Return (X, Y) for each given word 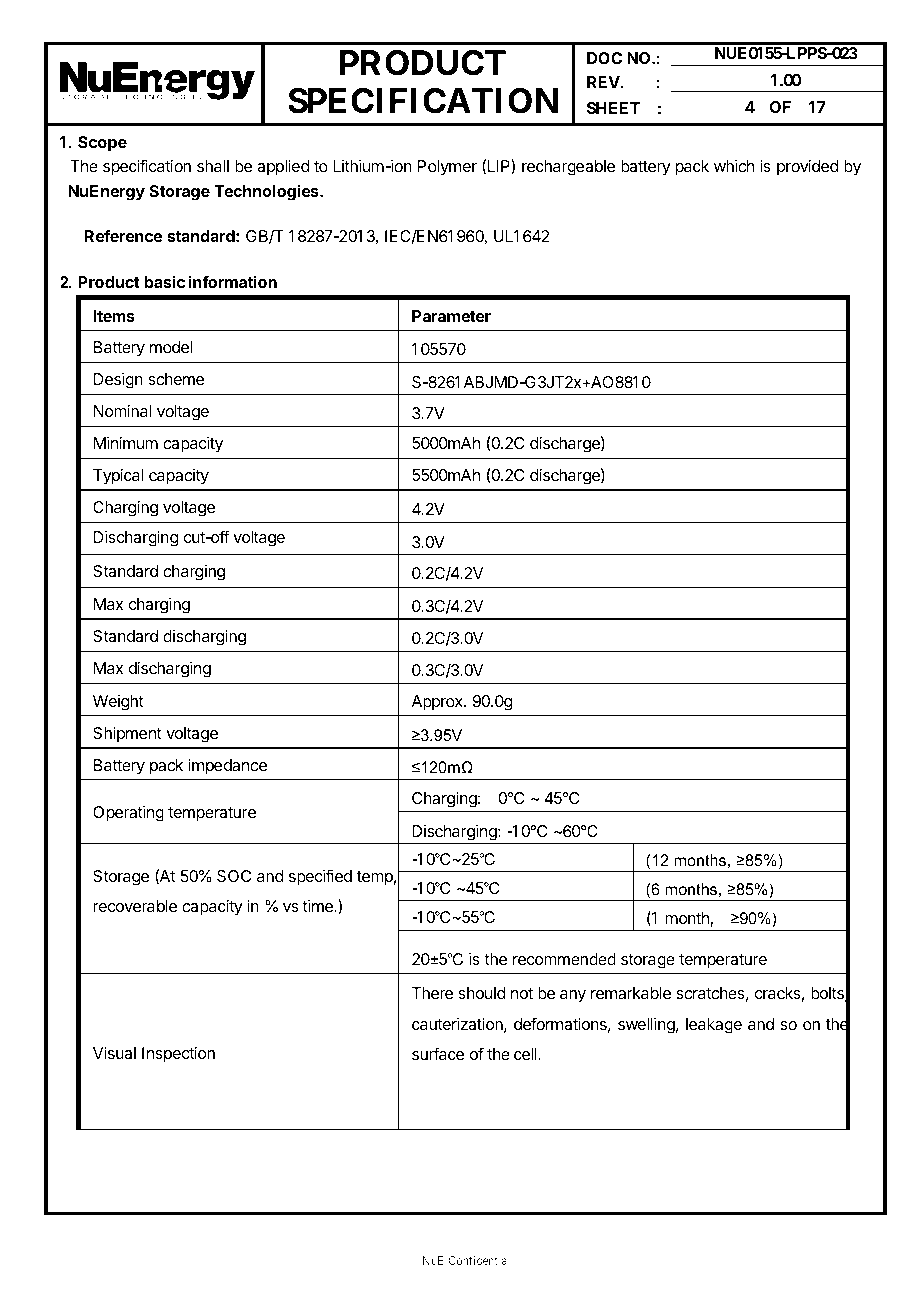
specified (320, 877)
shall (213, 166)
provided (808, 168)
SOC (234, 876)
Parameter (451, 316)
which (734, 166)
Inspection (178, 1055)
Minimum (126, 443)
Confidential (478, 1260)
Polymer (447, 168)
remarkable (631, 993)
